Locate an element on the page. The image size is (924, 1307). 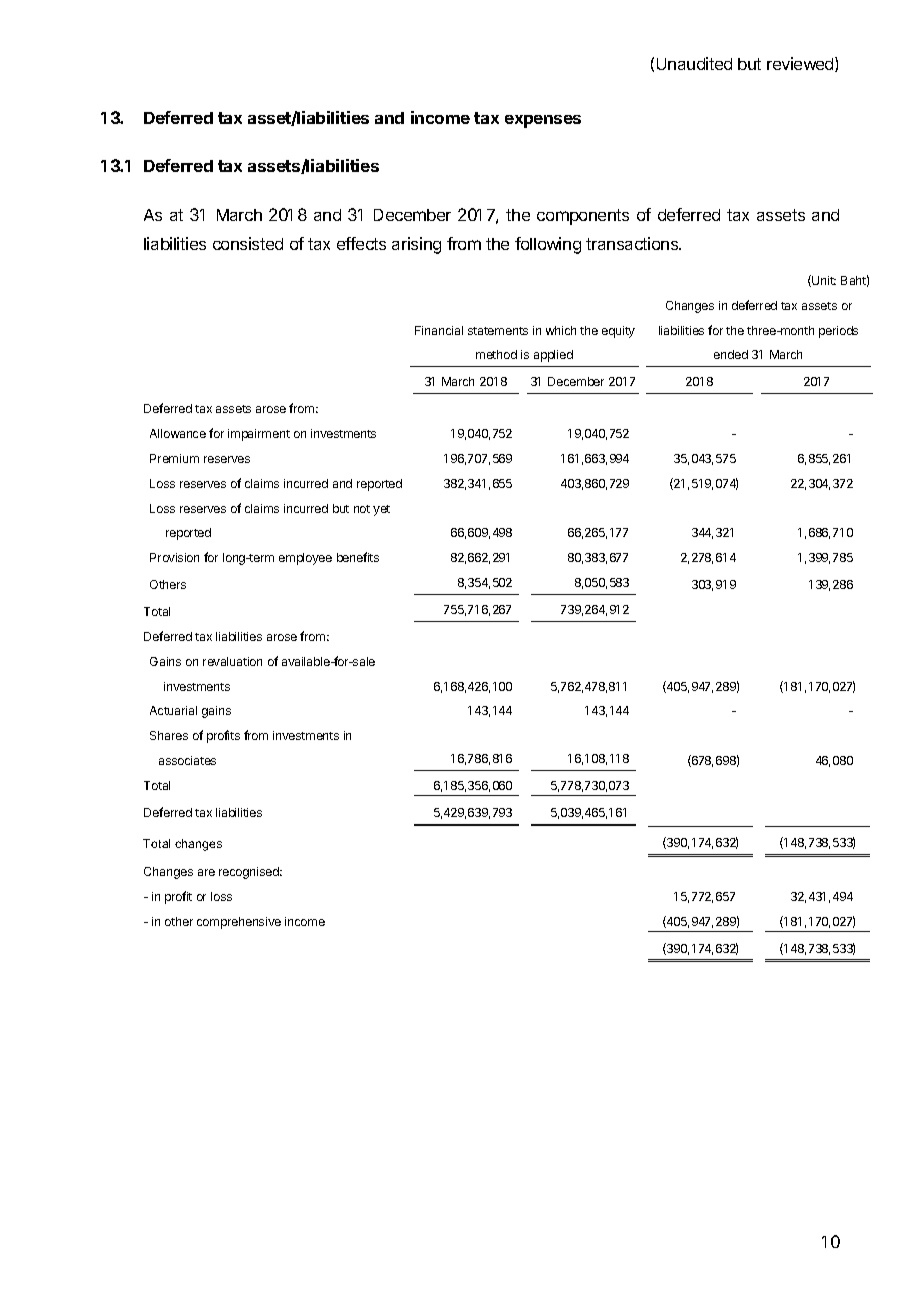
yet is located at coordinates (381, 510).
